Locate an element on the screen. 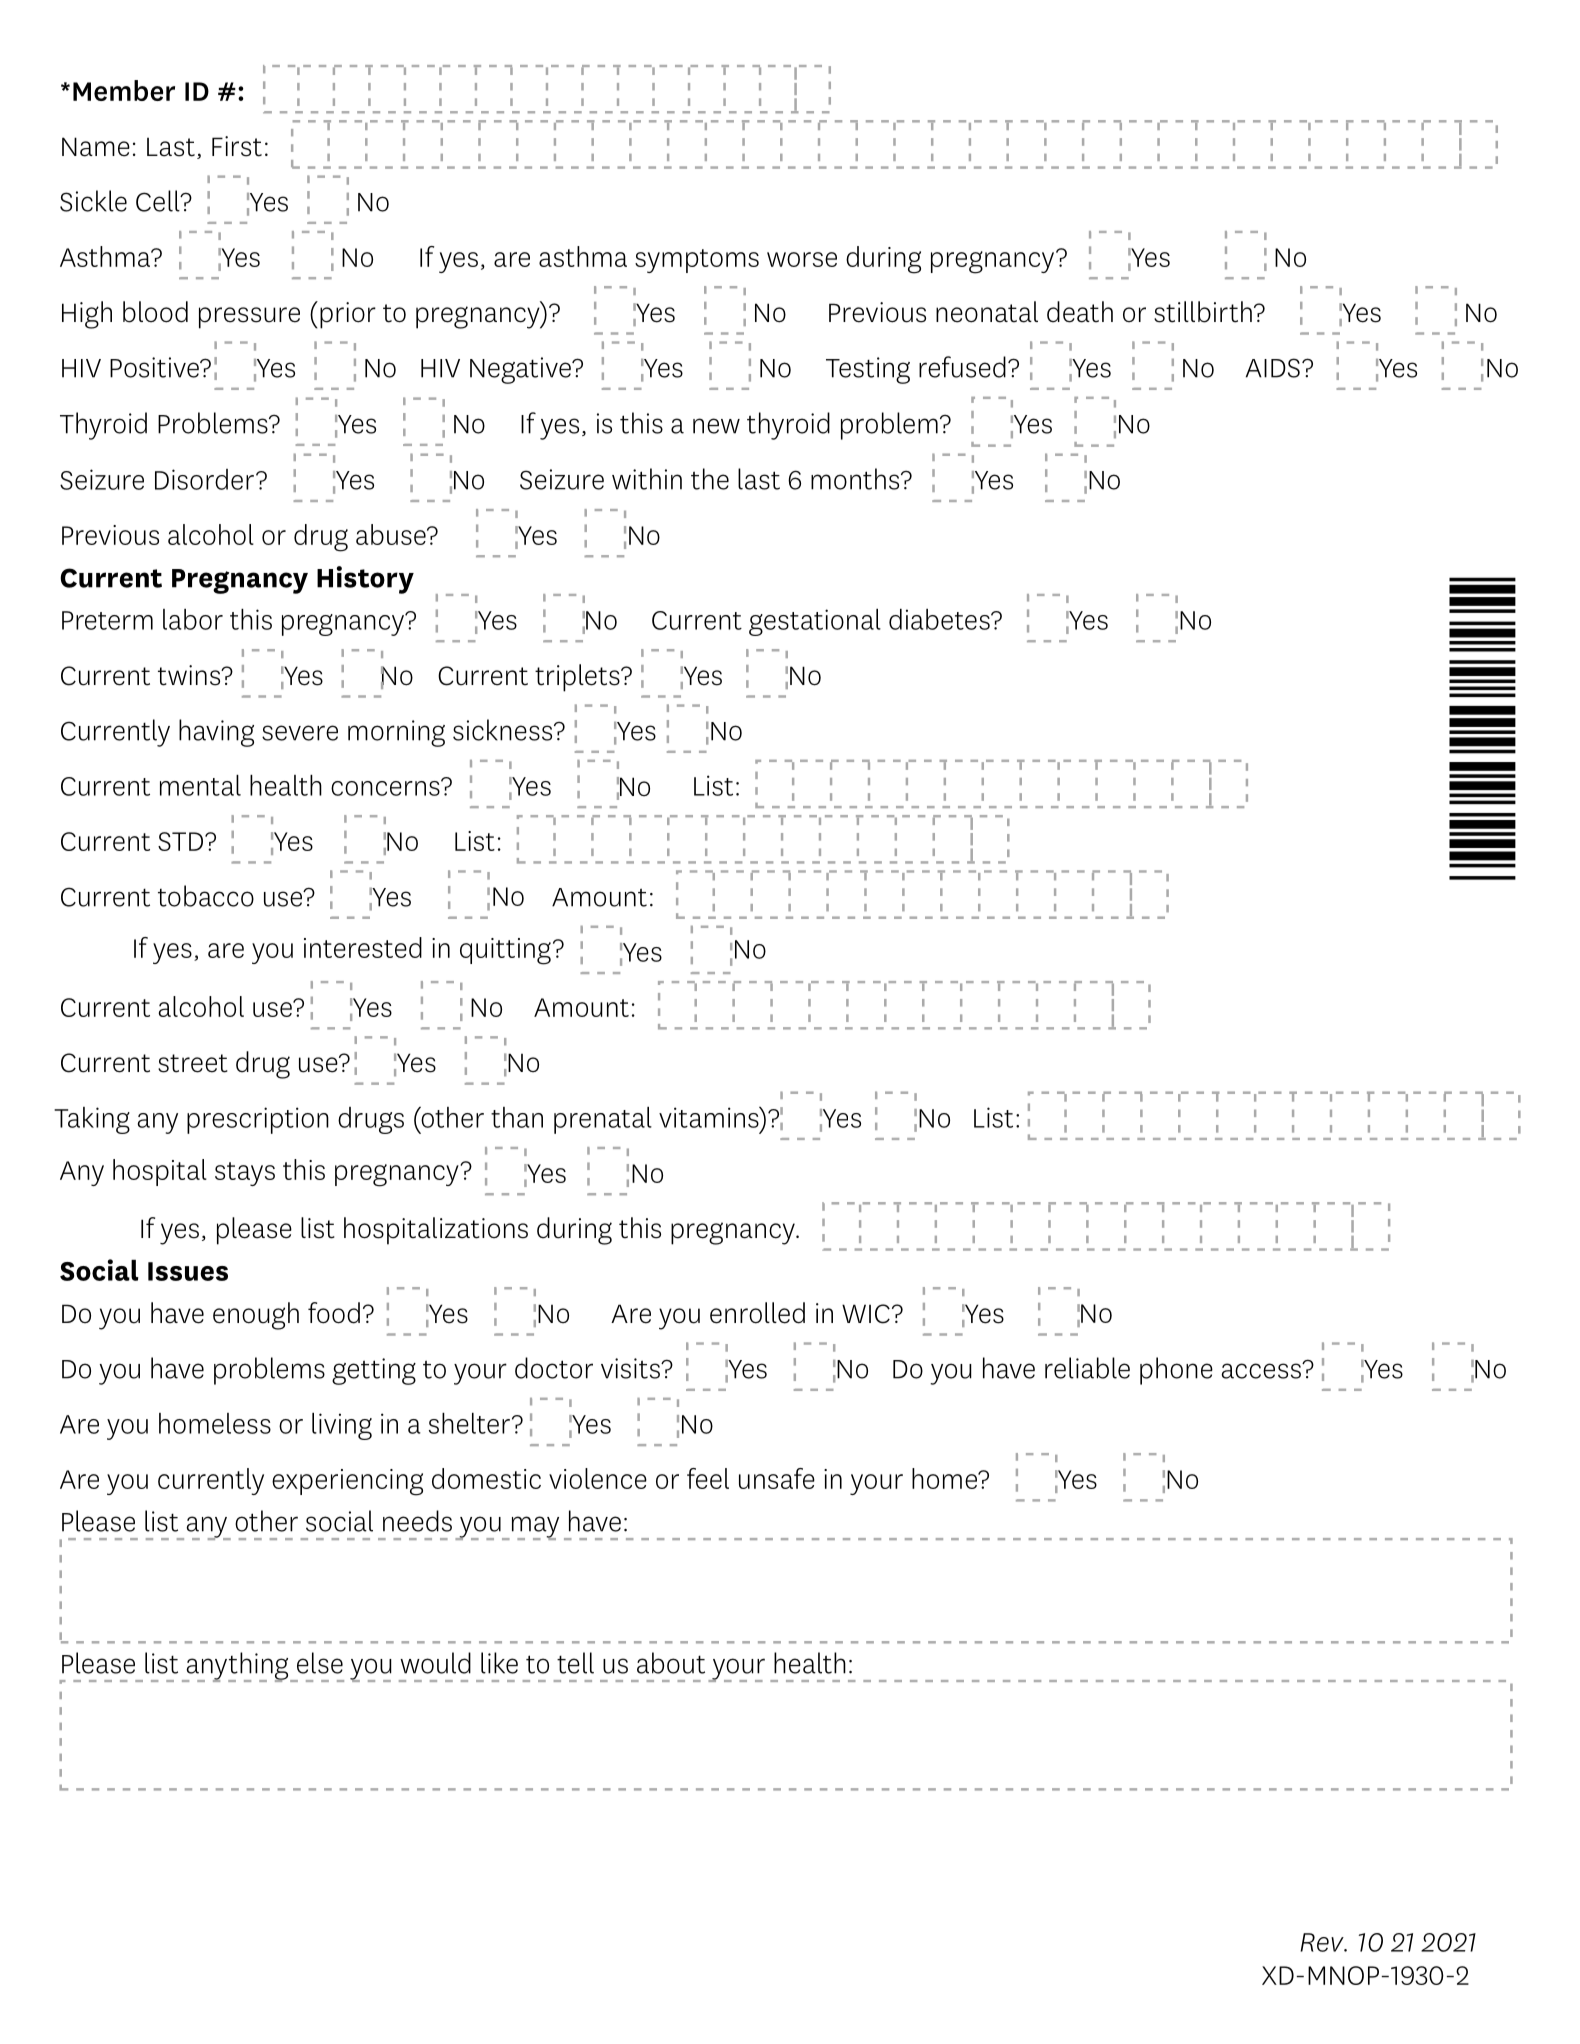  death is located at coordinates (1080, 312).
